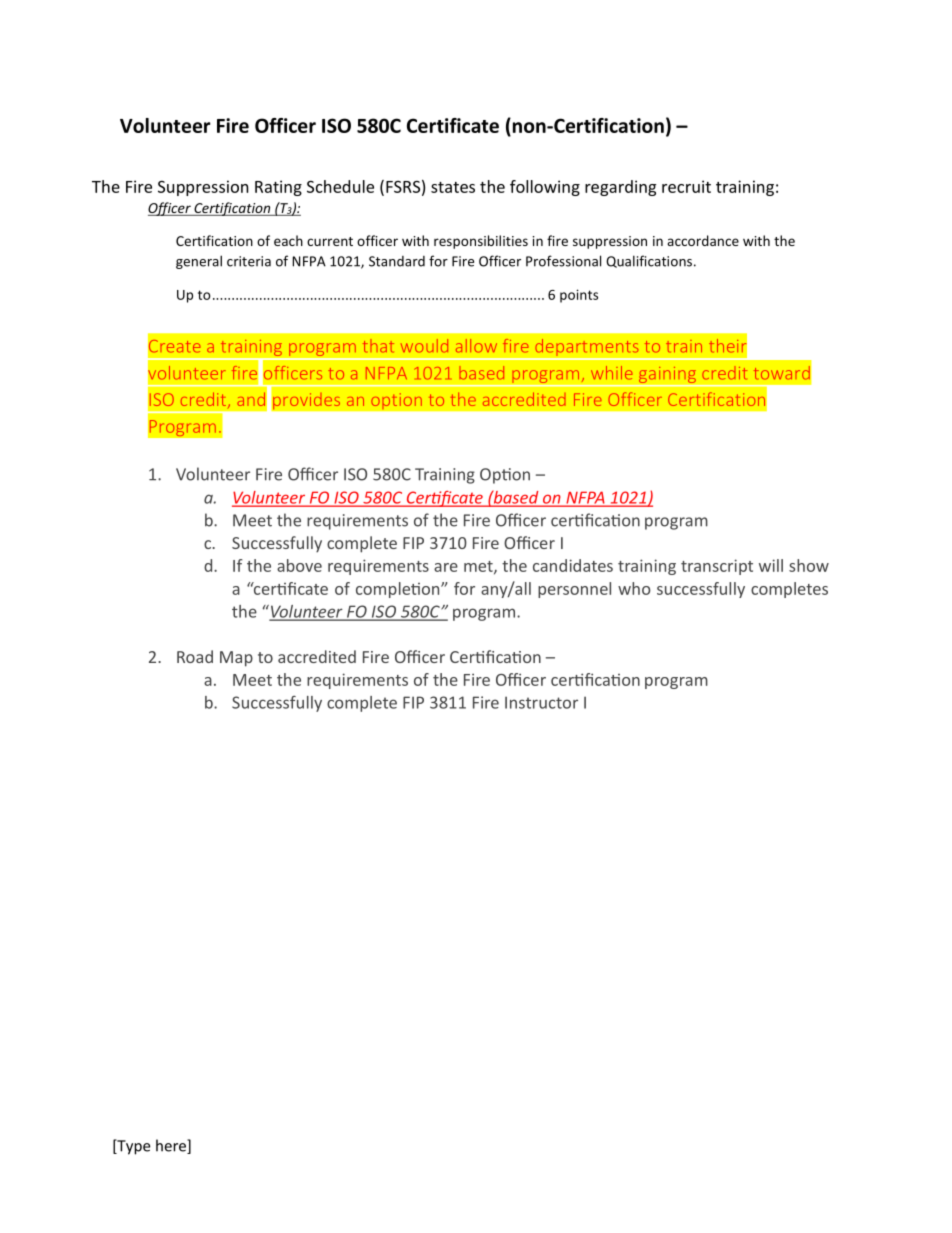 The height and width of the screenshot is (1233, 952). Describe the element at coordinates (278, 188) in the screenshot. I see `Rating` at that location.
